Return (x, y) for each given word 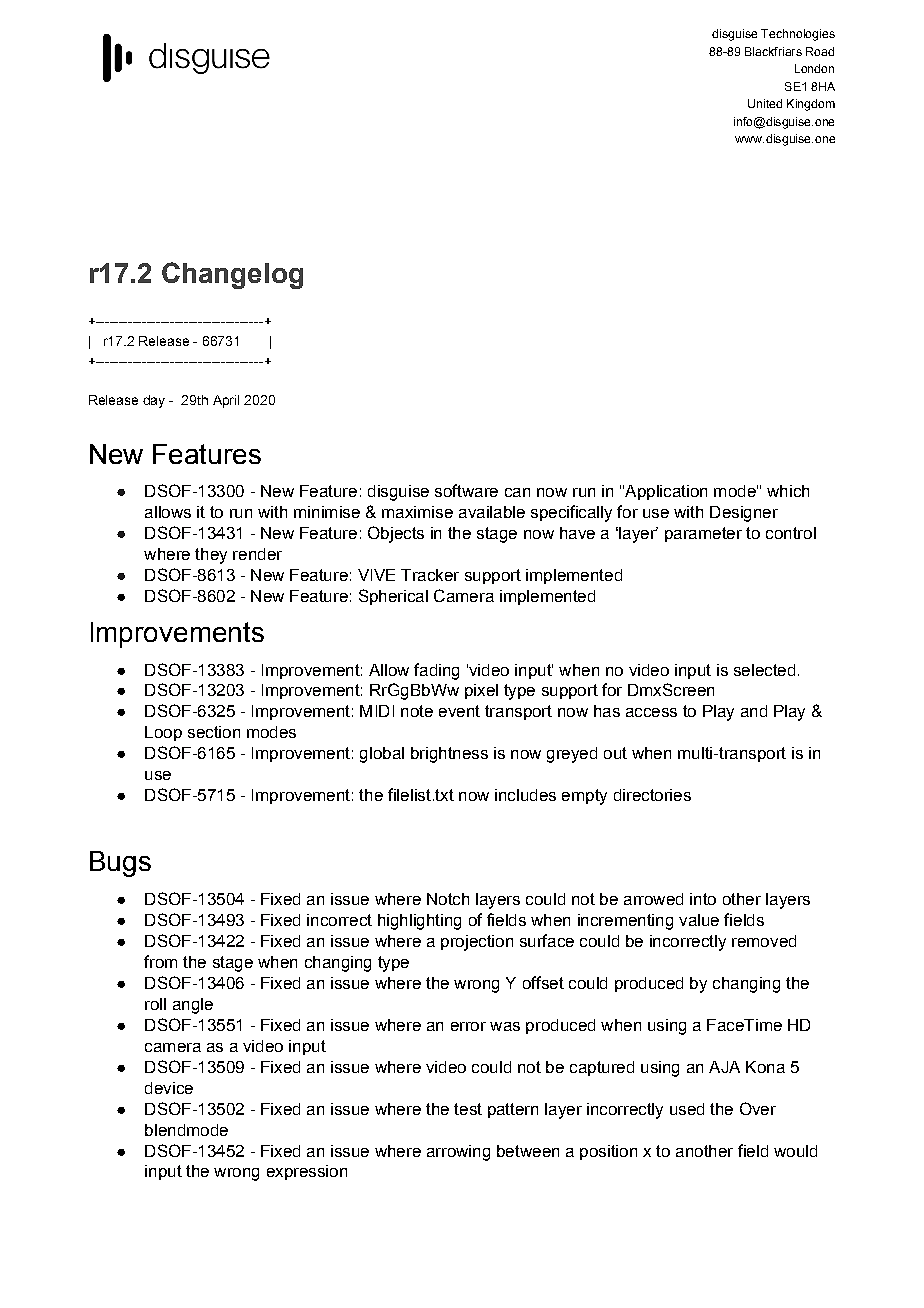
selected (764, 670)
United (765, 103)
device (169, 1088)
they (211, 556)
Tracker (430, 575)
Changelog (232, 275)
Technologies (798, 35)
